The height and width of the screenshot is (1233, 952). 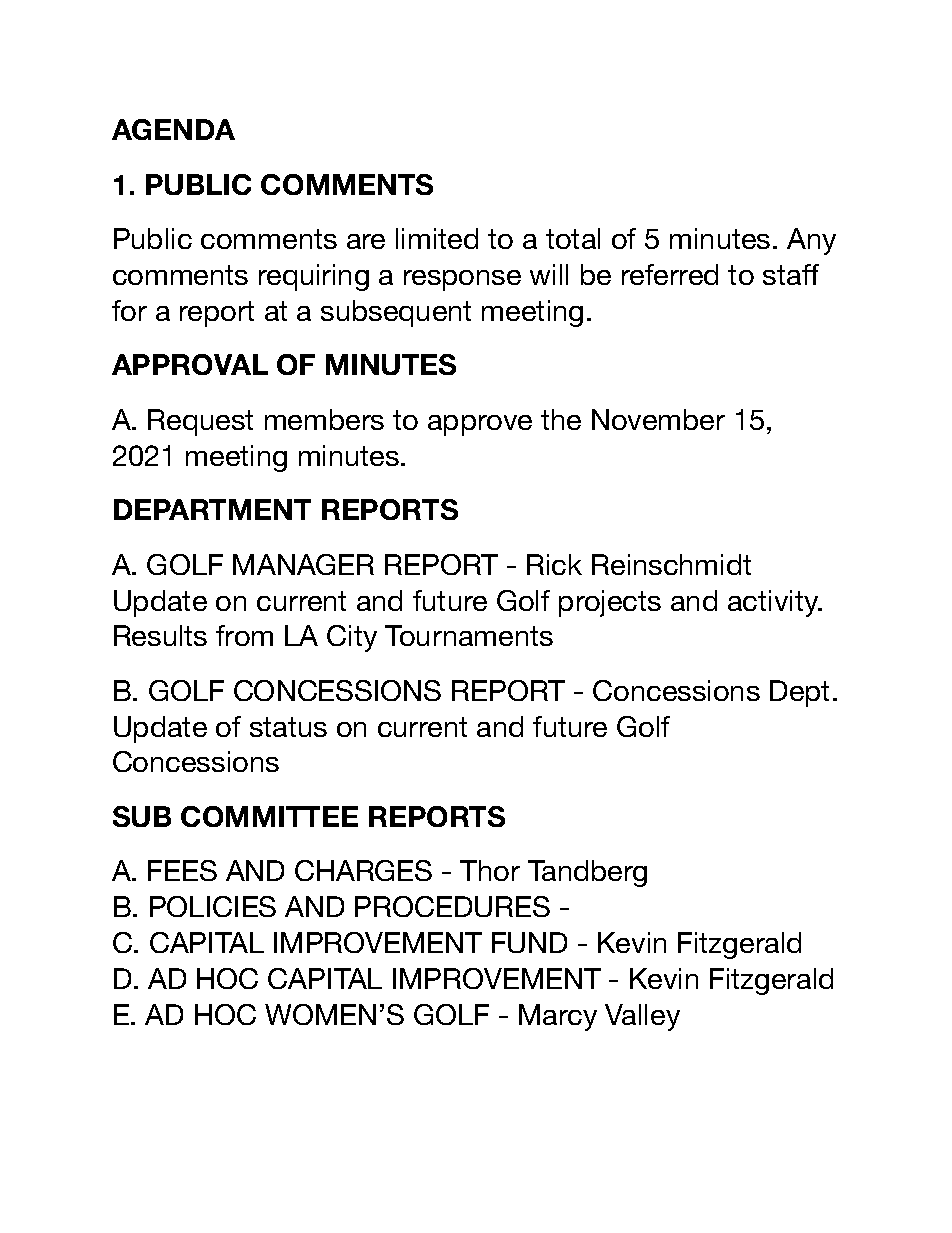 What do you see at coordinates (799, 693) in the screenshot?
I see `Dept` at bounding box center [799, 693].
